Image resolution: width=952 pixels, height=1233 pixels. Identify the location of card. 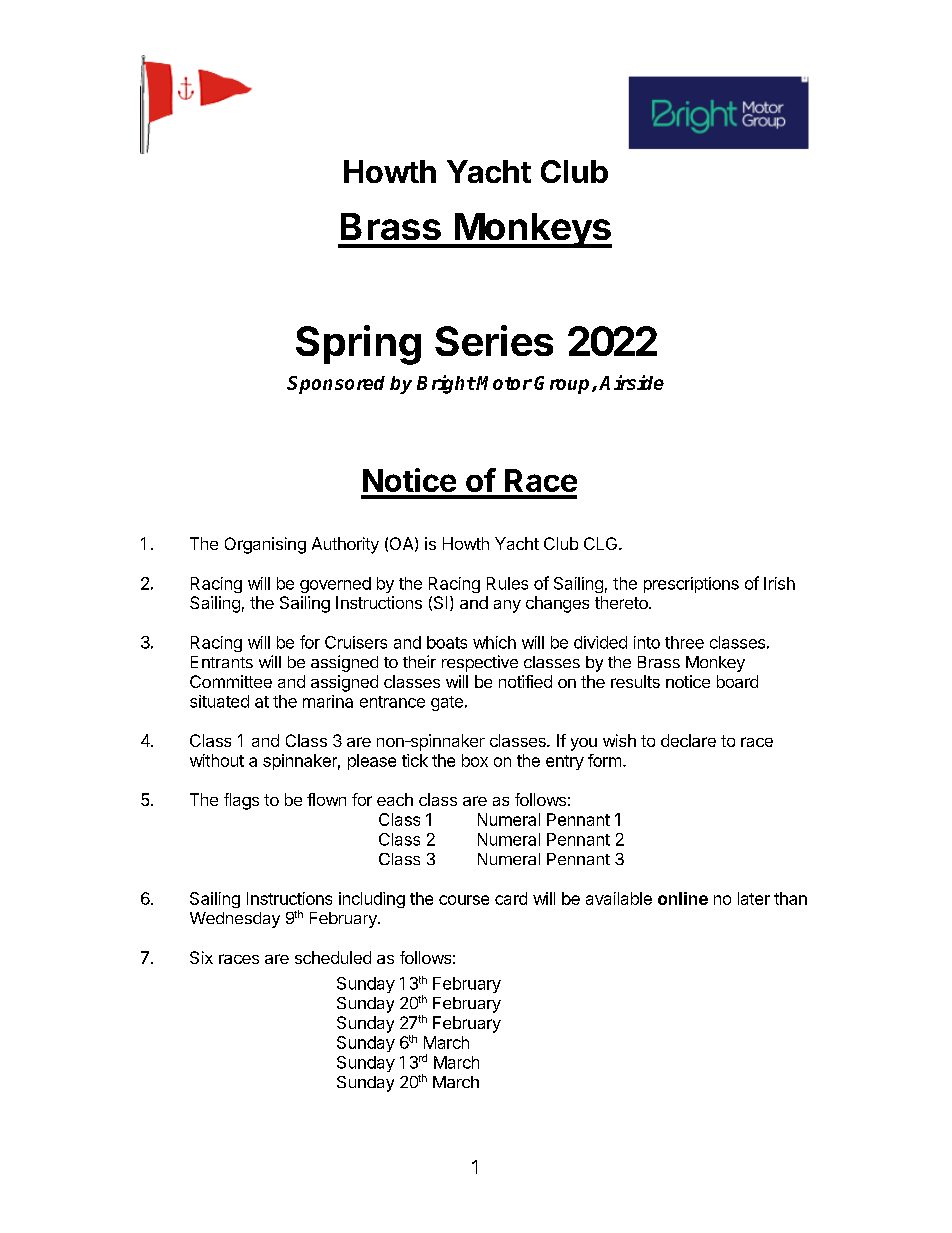
(511, 898).
